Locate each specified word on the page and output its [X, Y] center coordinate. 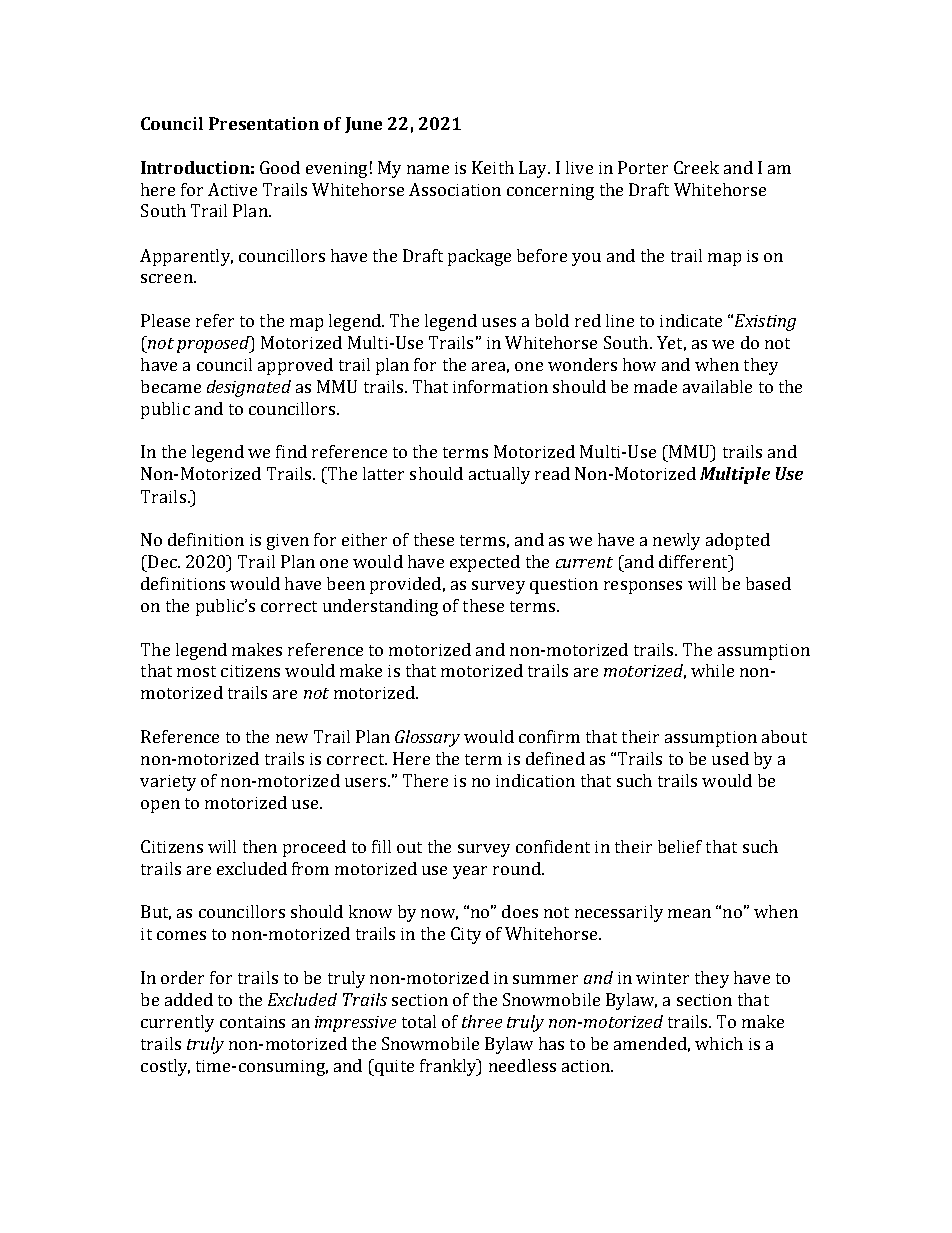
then [260, 846]
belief [680, 846]
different [694, 561]
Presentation [264, 123]
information [500, 386]
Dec [162, 561]
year [470, 872]
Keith [493, 167]
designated [249, 388]
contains [252, 1022]
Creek [696, 167]
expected [485, 563]
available [717, 386]
